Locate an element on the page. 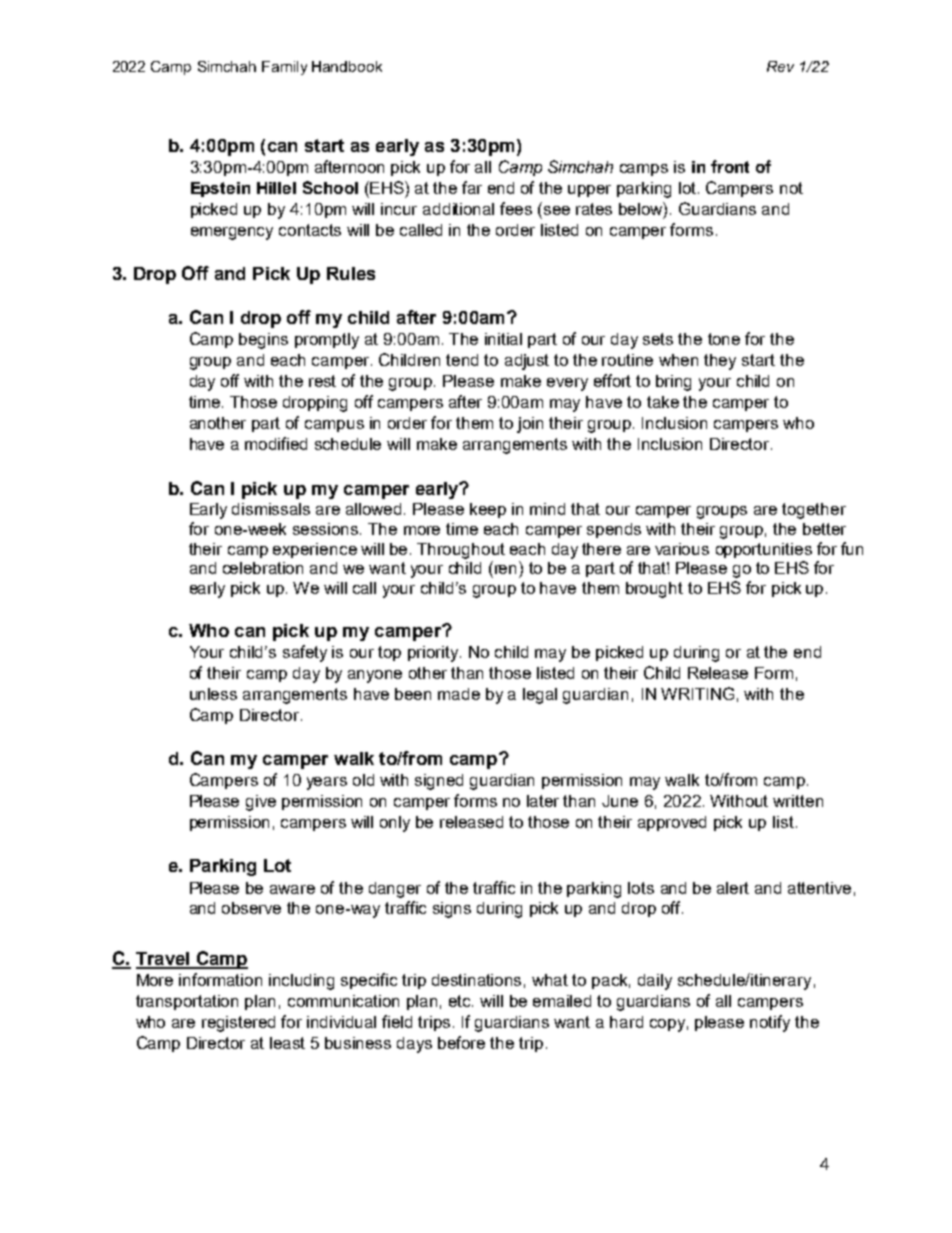 The width and height of the document is (952, 1233). far is located at coordinates (472, 187).
